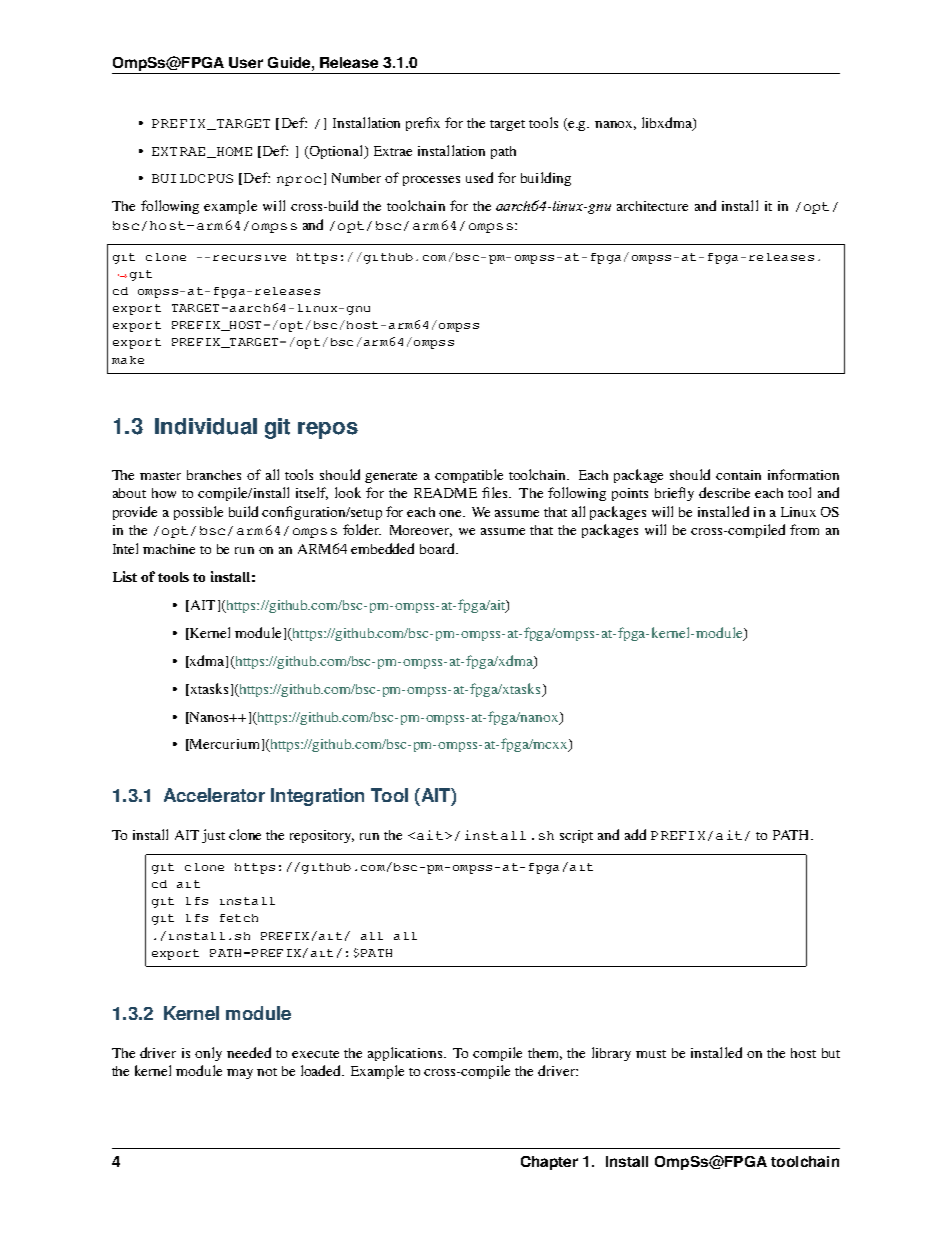 Image resolution: width=952 pixels, height=1233 pixels. I want to click on add, so click(635, 834).
